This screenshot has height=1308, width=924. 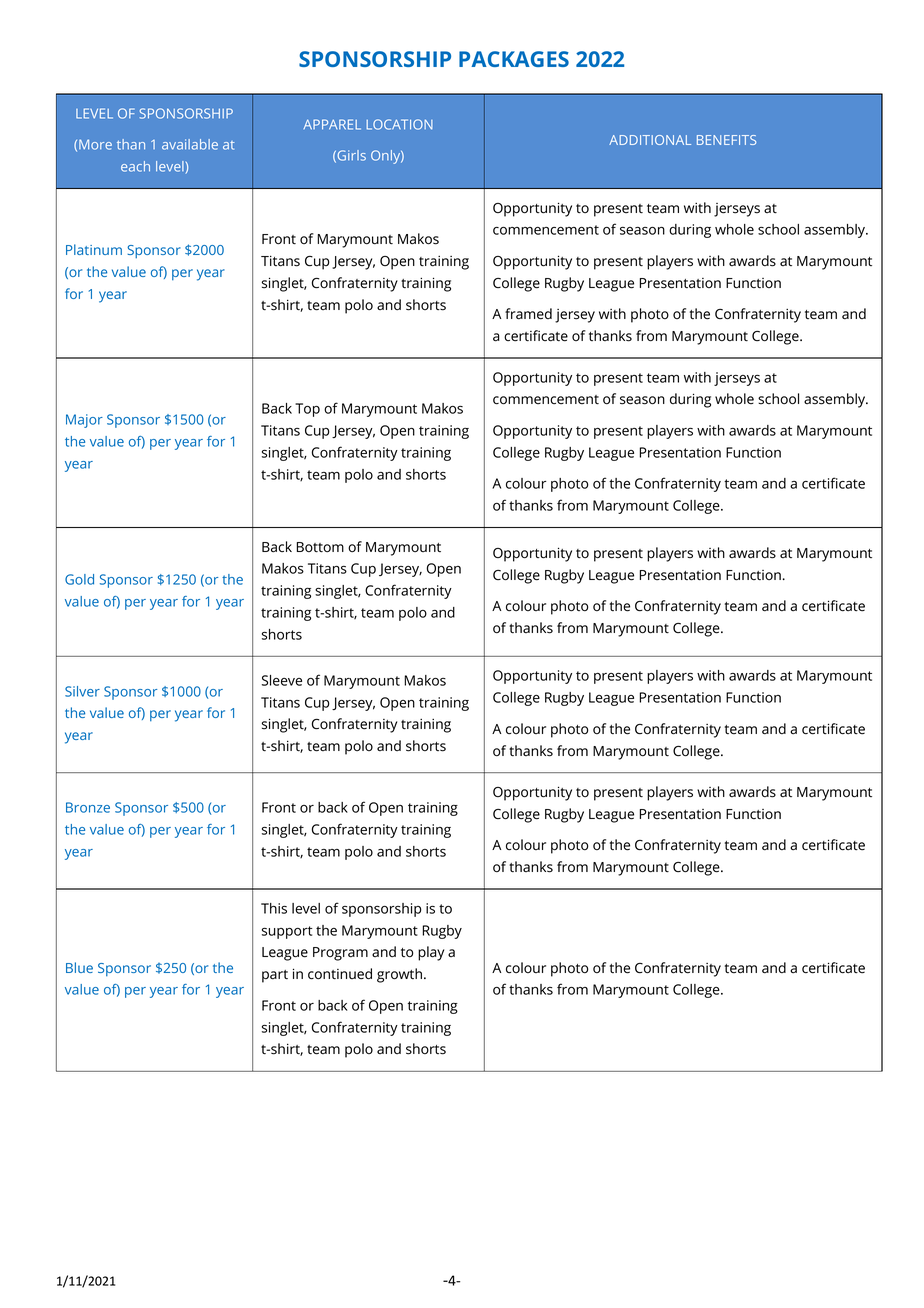 I want to click on Top, so click(x=307, y=410).
